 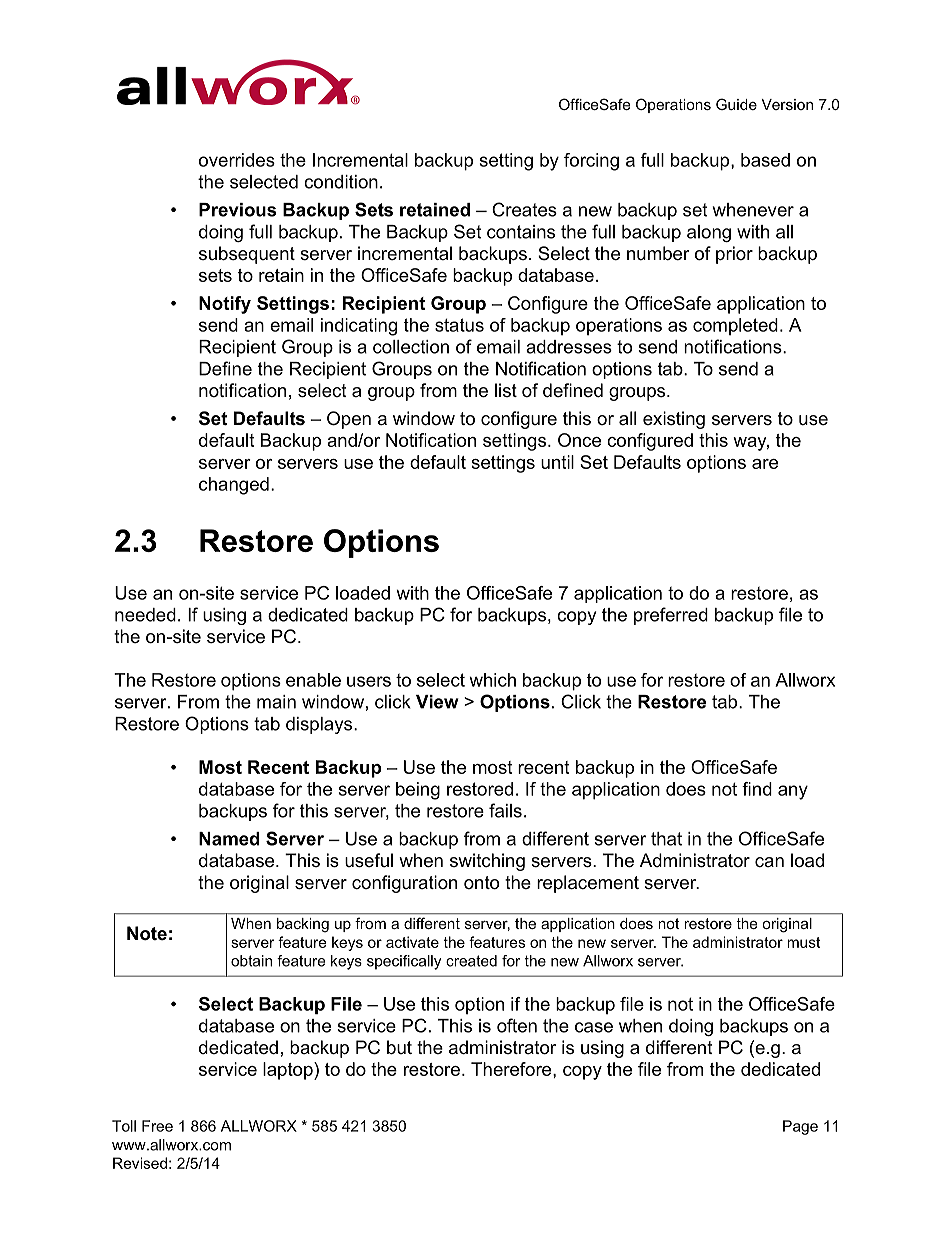 What do you see at coordinates (145, 615) in the document?
I see `needed` at bounding box center [145, 615].
